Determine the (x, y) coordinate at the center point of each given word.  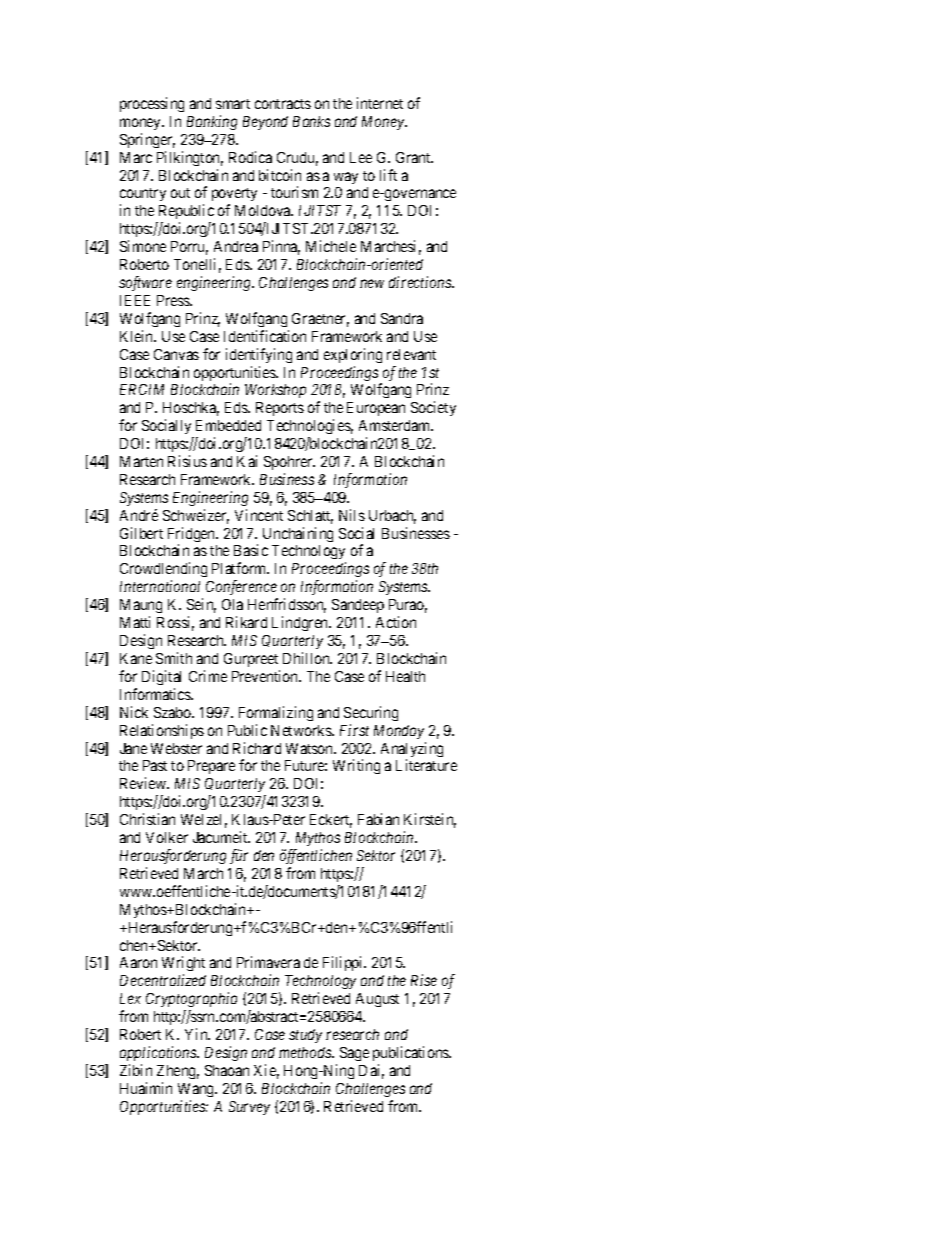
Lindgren (301, 623)
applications (159, 1053)
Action (396, 622)
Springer (147, 140)
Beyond (265, 123)
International (160, 586)
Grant (414, 157)
